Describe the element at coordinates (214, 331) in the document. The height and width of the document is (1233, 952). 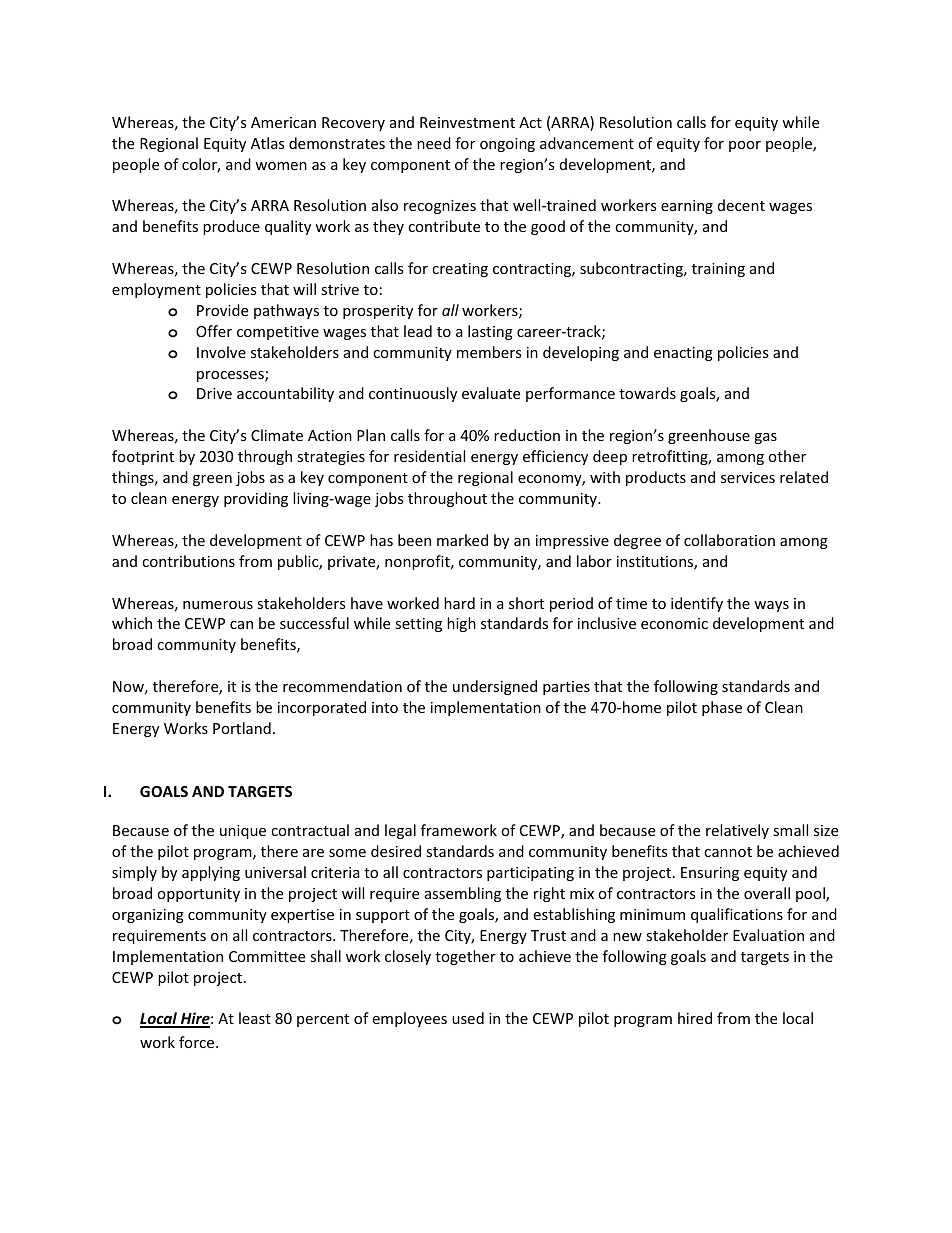
I see `Offer` at that location.
